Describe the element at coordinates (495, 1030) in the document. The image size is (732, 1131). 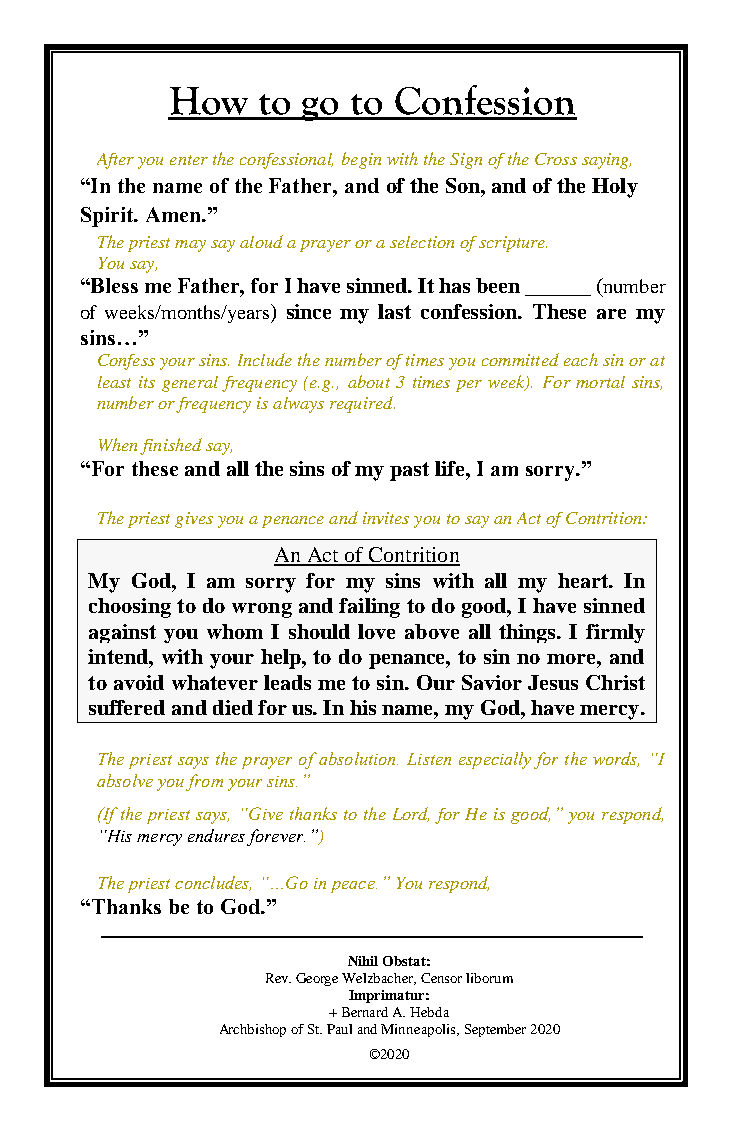
I see `September` at that location.
